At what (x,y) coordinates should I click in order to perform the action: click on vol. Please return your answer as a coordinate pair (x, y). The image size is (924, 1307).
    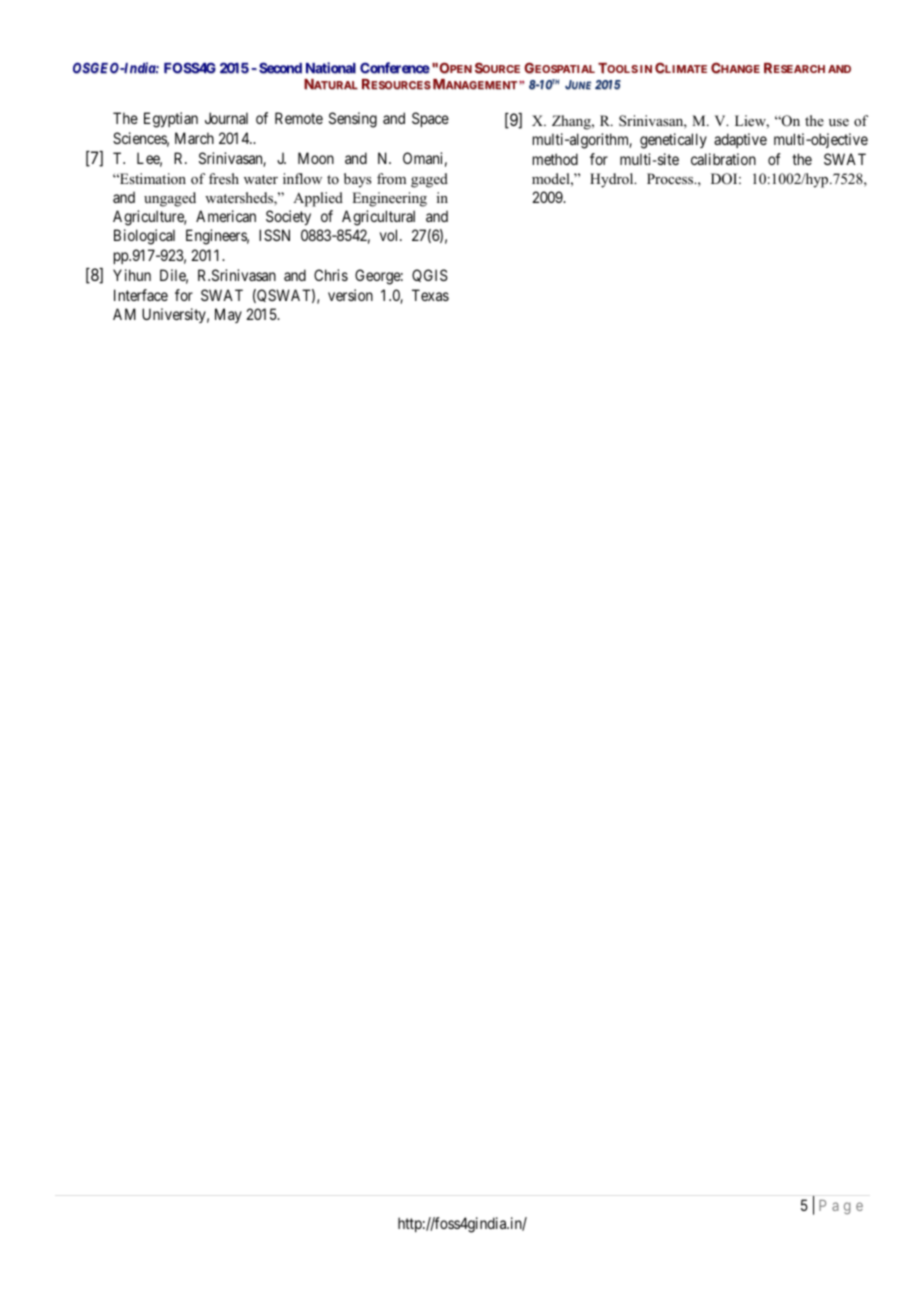
    Looking at the image, I should click on (390, 235).
